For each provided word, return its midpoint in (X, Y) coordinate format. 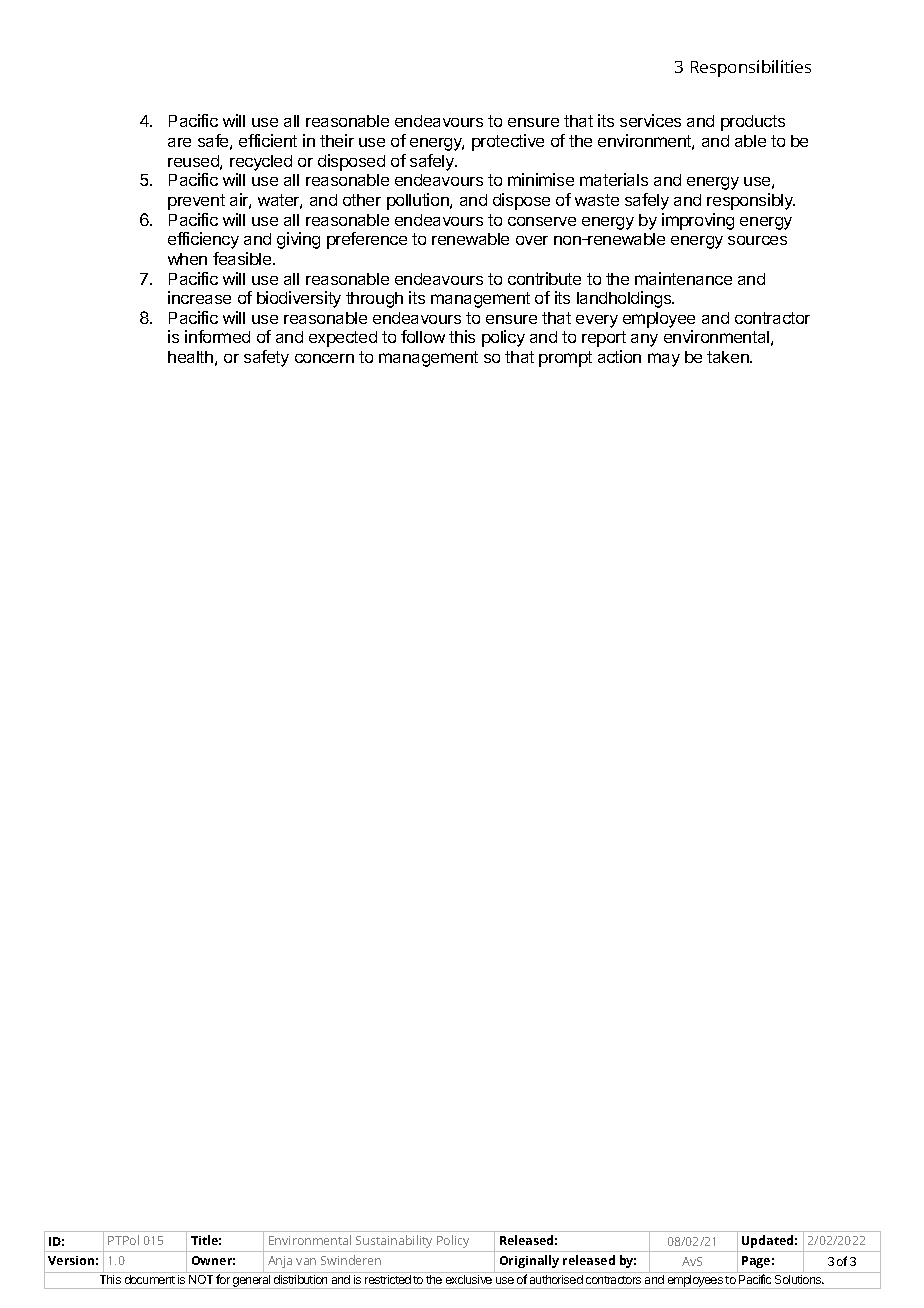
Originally (529, 1261)
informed (217, 336)
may (664, 360)
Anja (280, 1262)
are (179, 142)
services (650, 120)
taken (729, 357)
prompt (565, 359)
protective (508, 142)
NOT (201, 1279)
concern (324, 358)
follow (423, 336)
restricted (388, 1279)
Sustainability (394, 1241)
